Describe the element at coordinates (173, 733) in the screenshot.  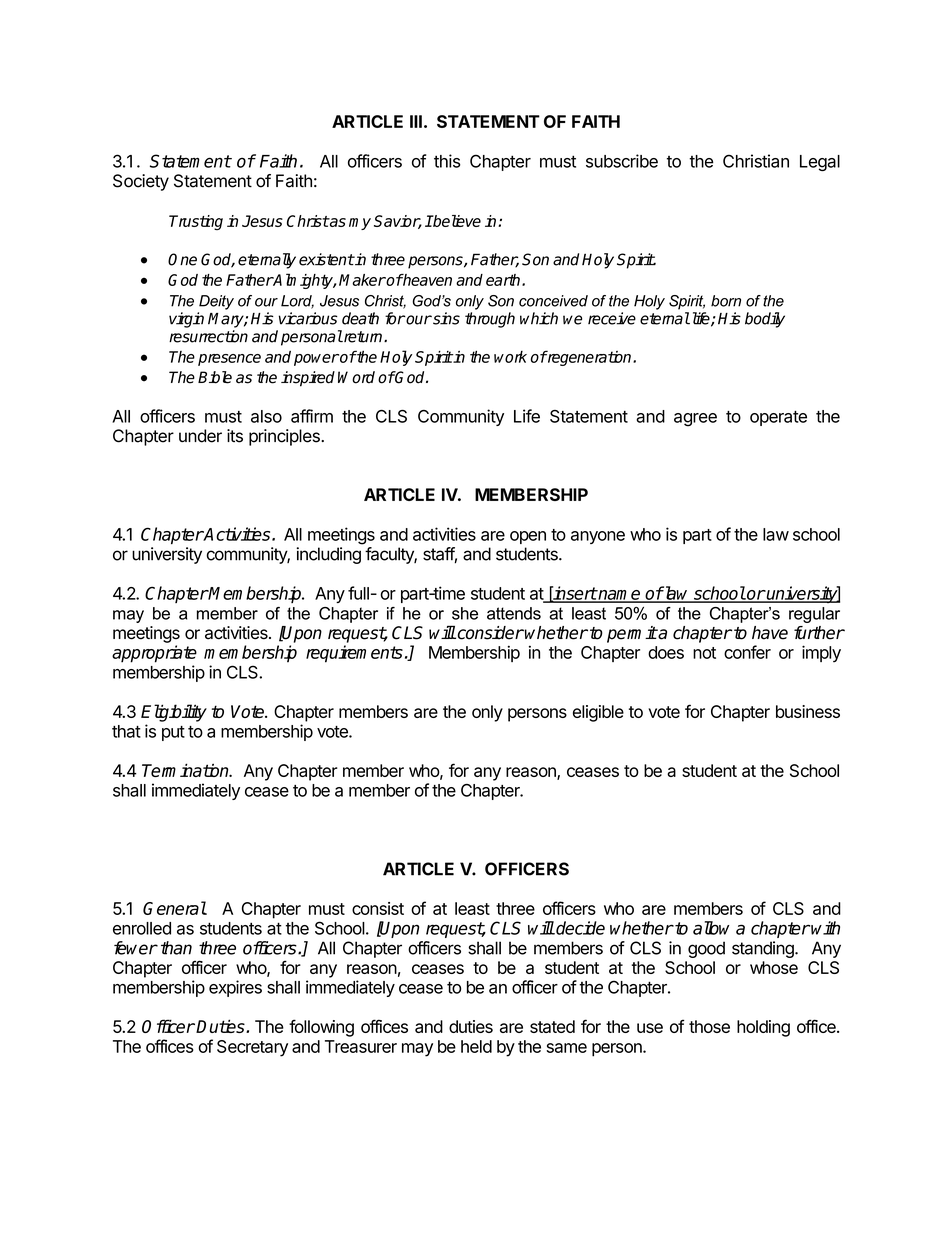
I see `put` at that location.
